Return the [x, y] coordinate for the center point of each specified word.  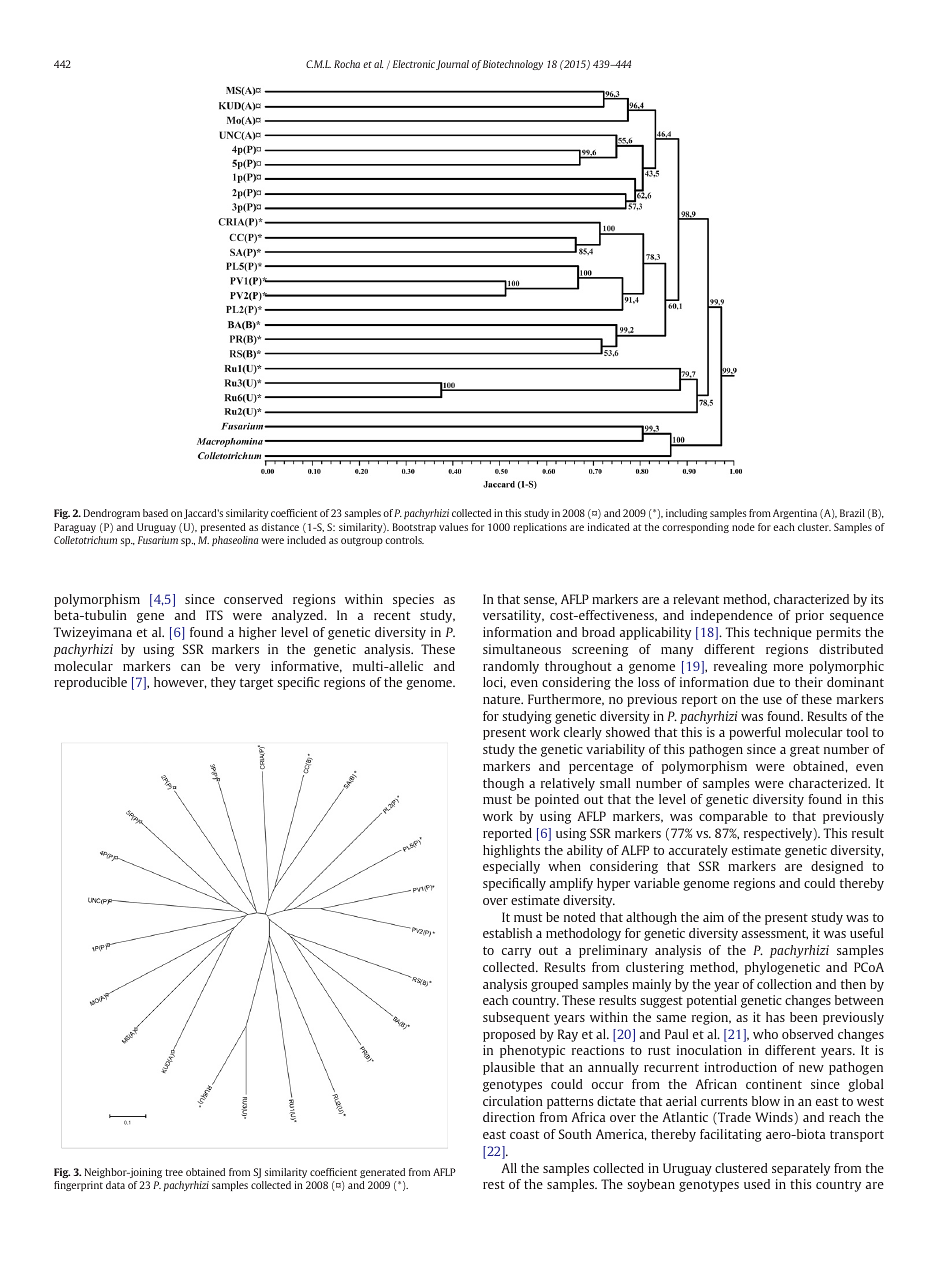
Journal [452, 65]
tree [174, 1172]
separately [801, 1169]
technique [783, 633]
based [155, 513]
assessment [775, 934]
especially [511, 867]
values [453, 527]
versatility [513, 616]
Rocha [347, 64]
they [223, 683]
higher [258, 633]
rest [494, 1185]
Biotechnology [513, 65]
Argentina [795, 514]
